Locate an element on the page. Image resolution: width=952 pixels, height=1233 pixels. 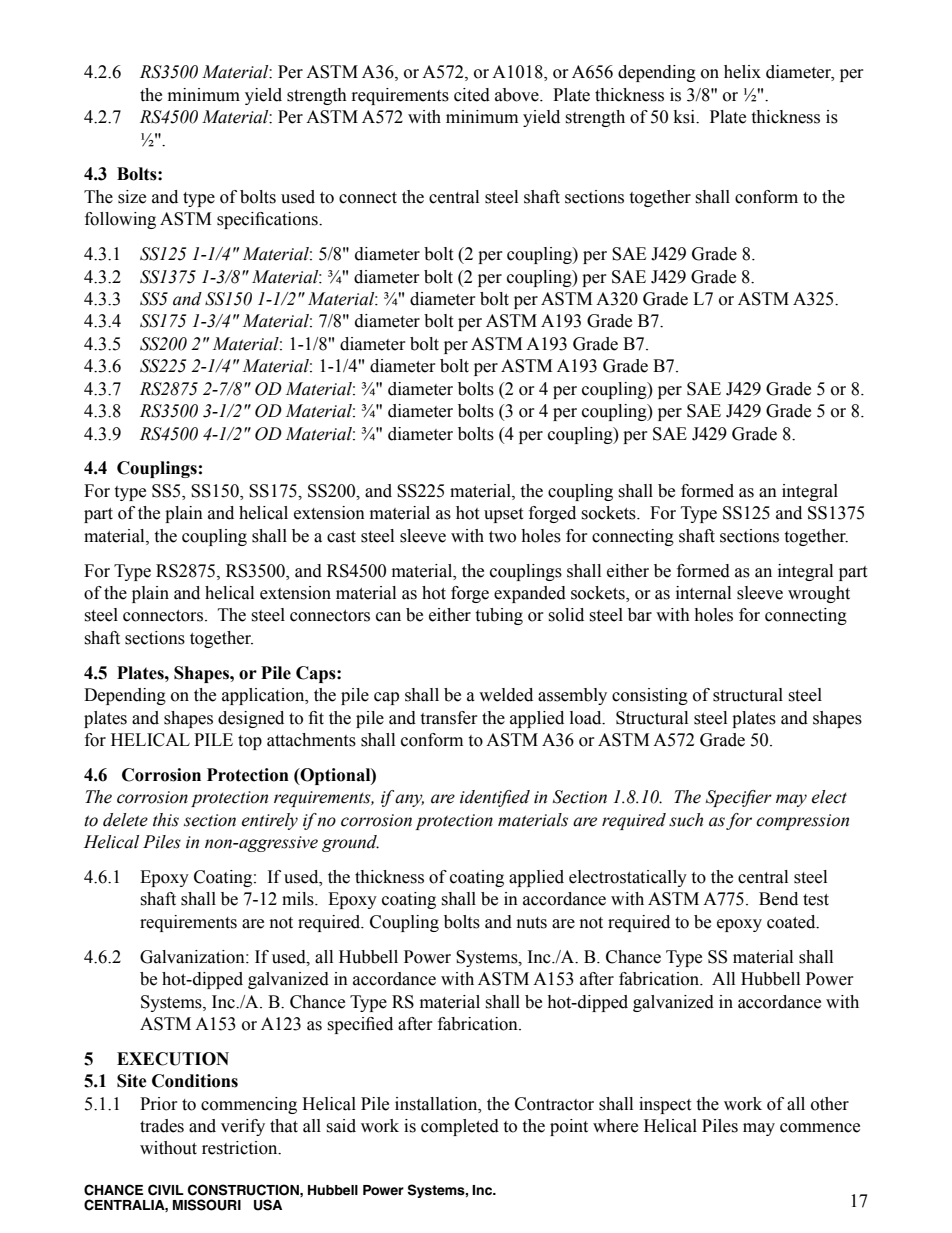
application is located at coordinates (264, 696).
